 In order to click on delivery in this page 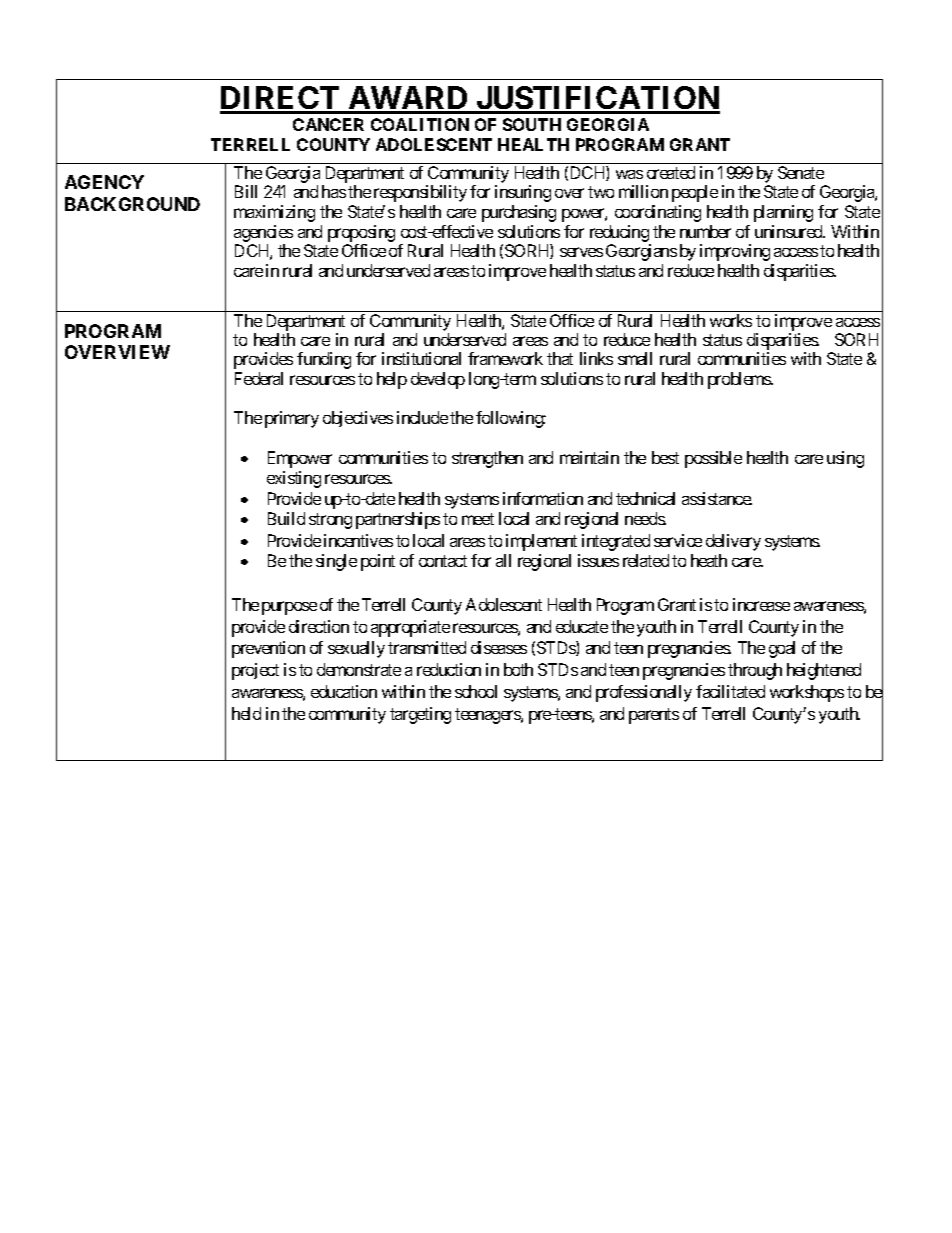, I will do `click(733, 542)`.
